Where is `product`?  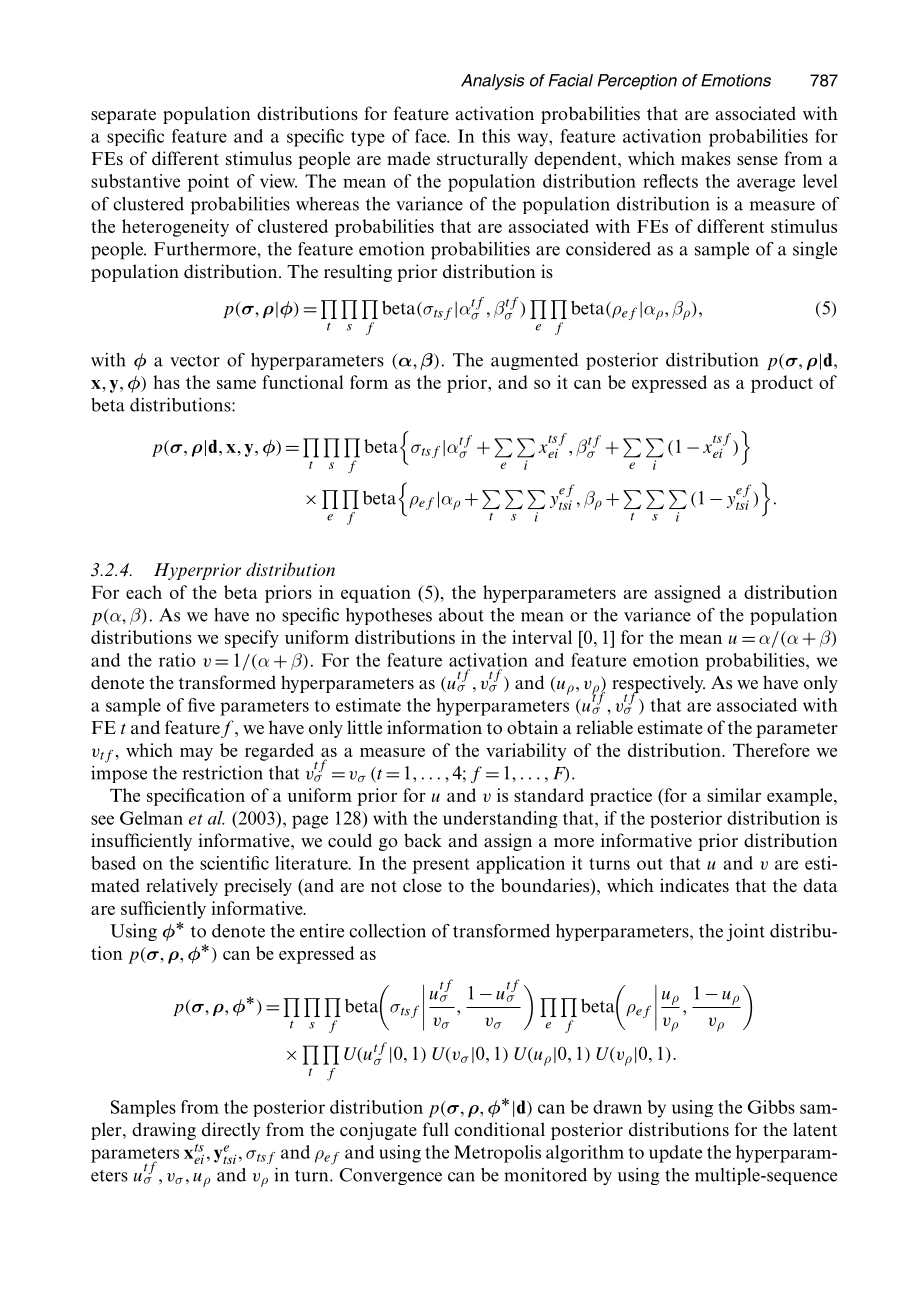 product is located at coordinates (782, 384).
